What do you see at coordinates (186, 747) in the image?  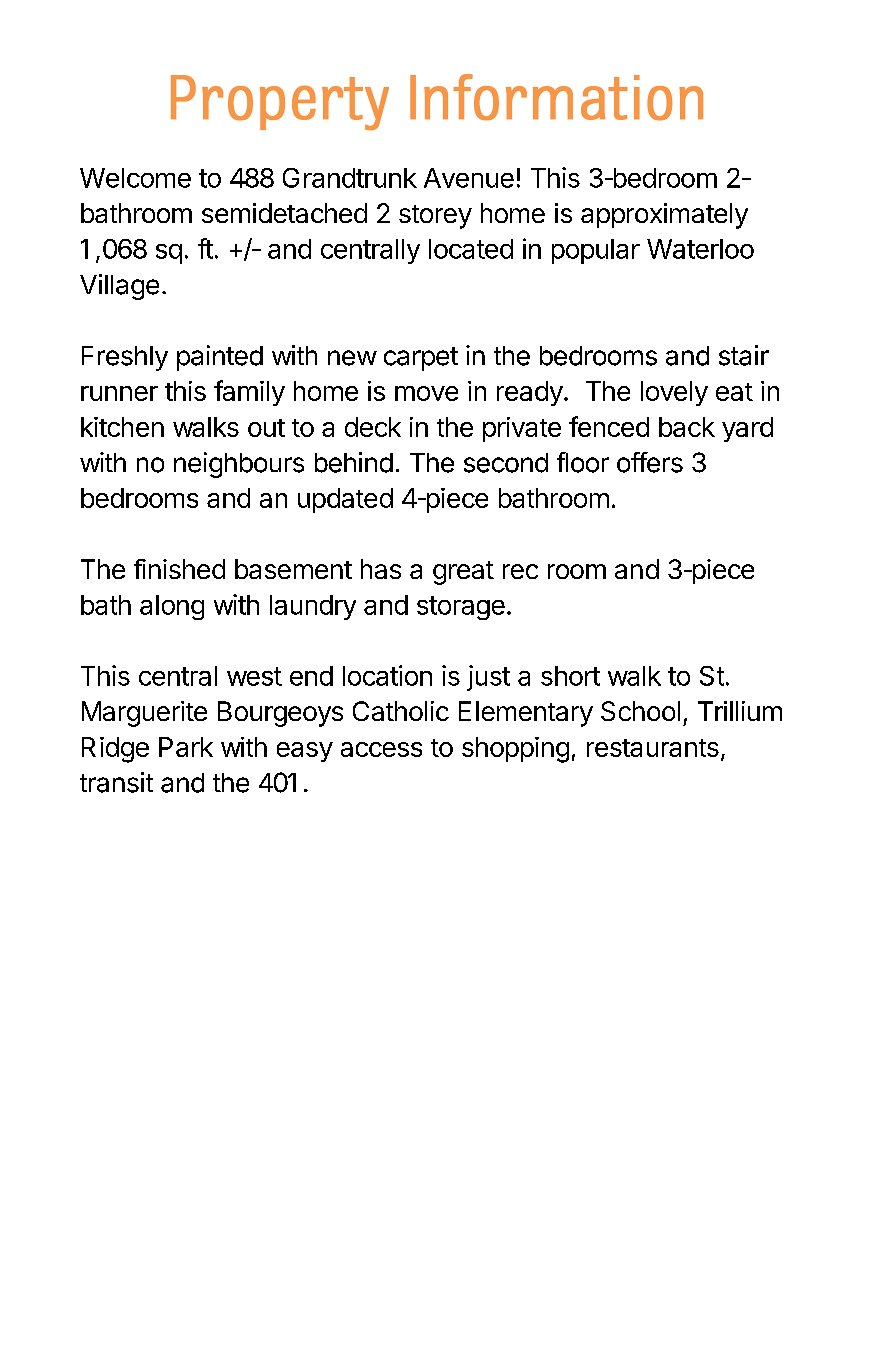 I see `Park` at bounding box center [186, 747].
